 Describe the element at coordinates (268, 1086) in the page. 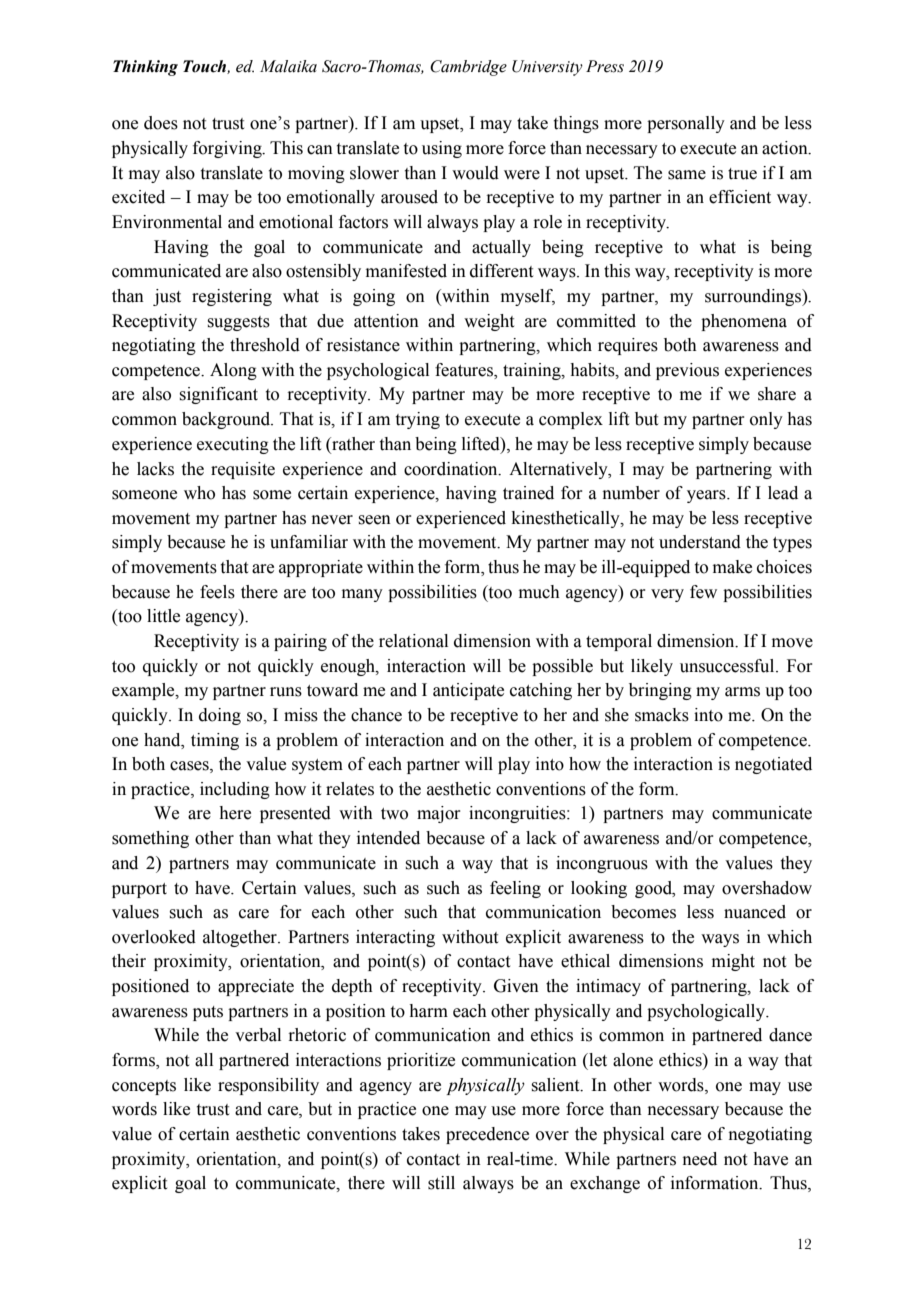

I see `responsibility` at that location.
